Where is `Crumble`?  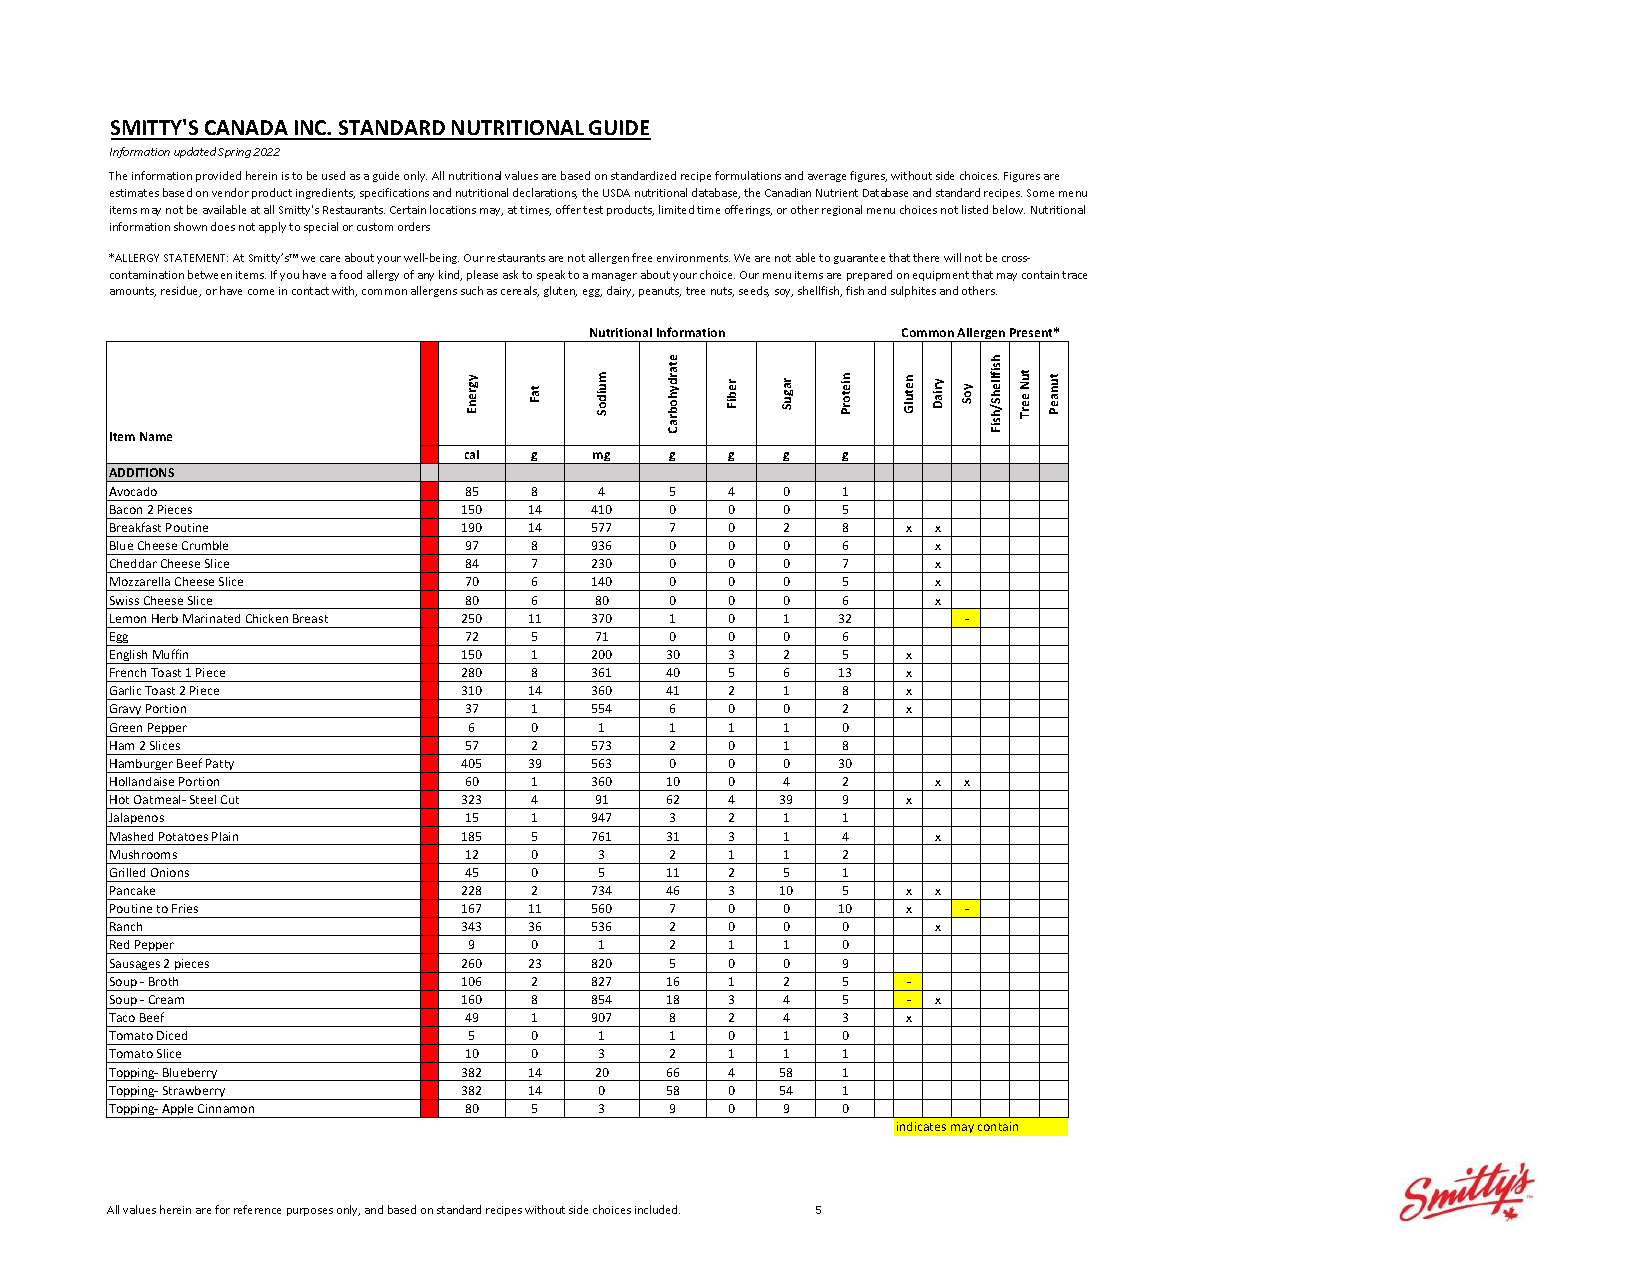
Crumble is located at coordinates (205, 545).
